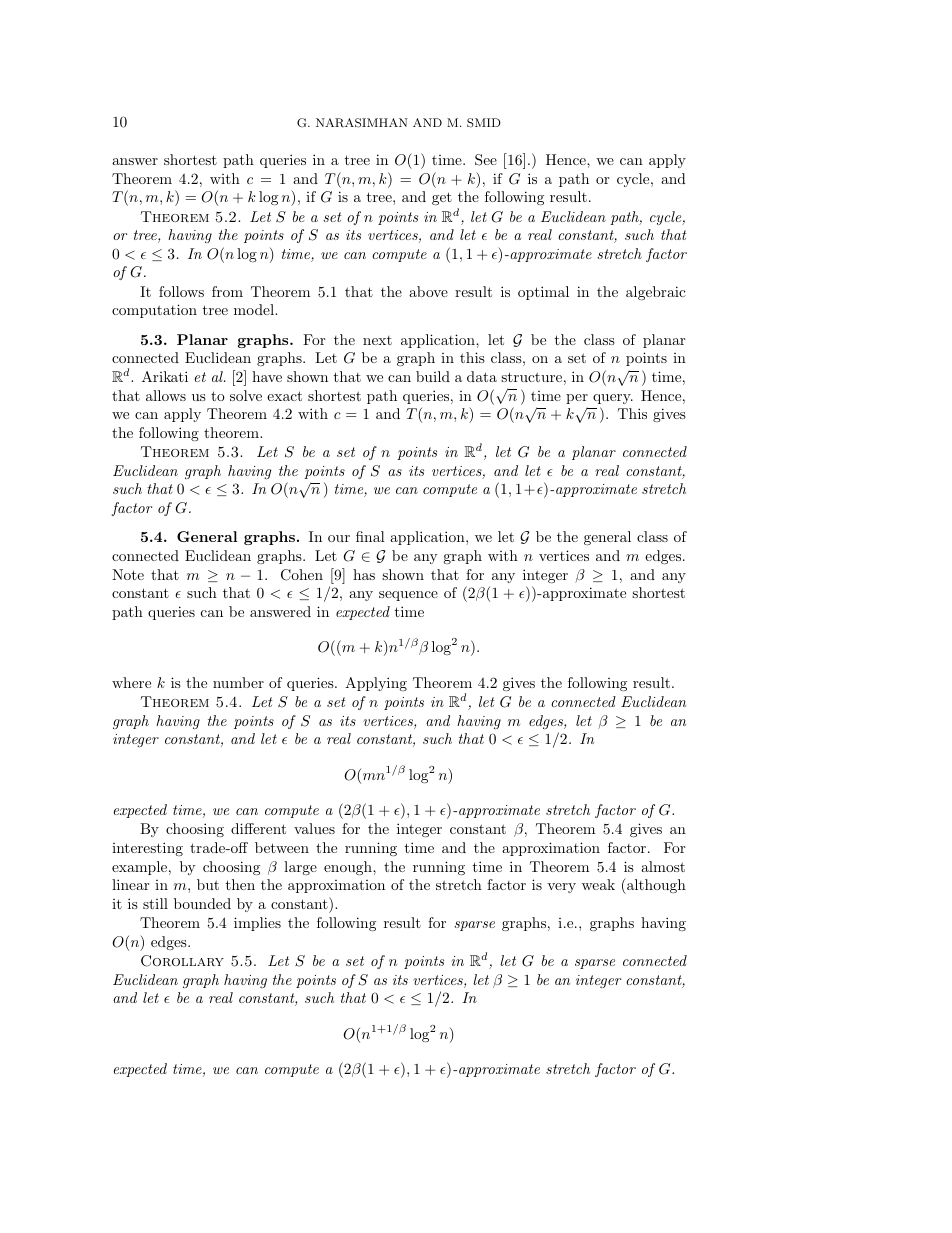  What do you see at coordinates (364, 574) in the document?
I see `has` at bounding box center [364, 574].
